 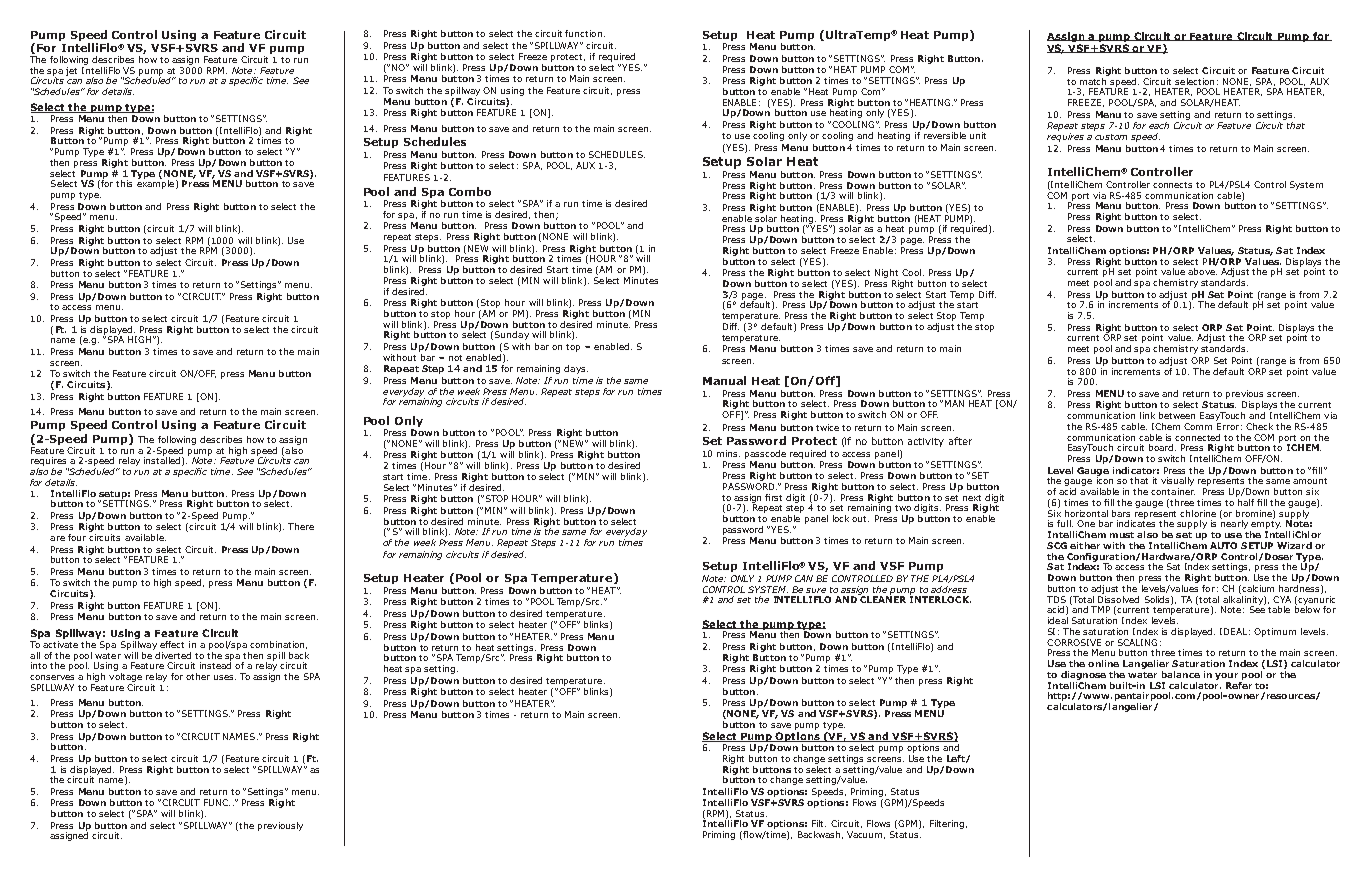 What do you see at coordinates (198, 676) in the image?
I see `other` at bounding box center [198, 676].
